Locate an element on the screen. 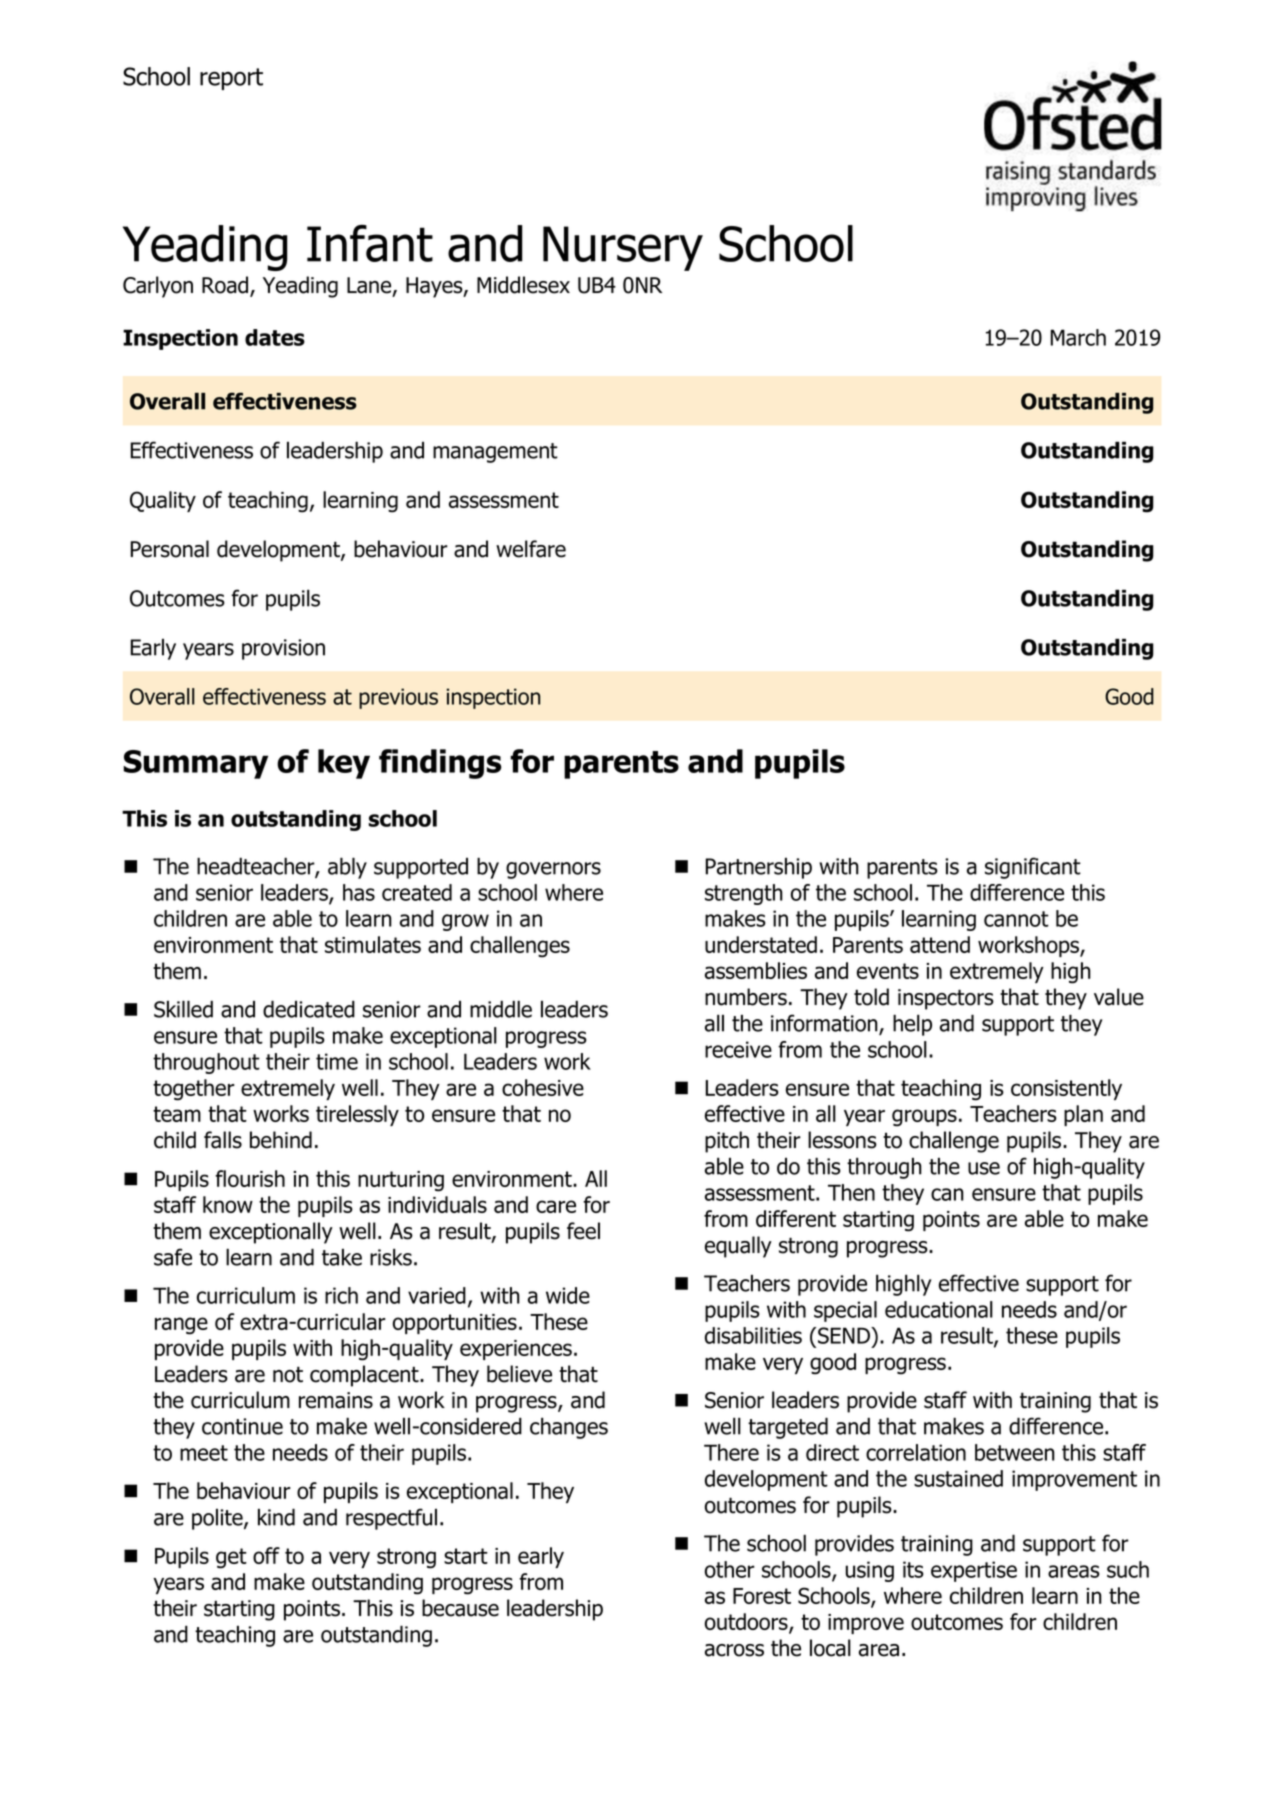  consistently is located at coordinates (1066, 1089).
